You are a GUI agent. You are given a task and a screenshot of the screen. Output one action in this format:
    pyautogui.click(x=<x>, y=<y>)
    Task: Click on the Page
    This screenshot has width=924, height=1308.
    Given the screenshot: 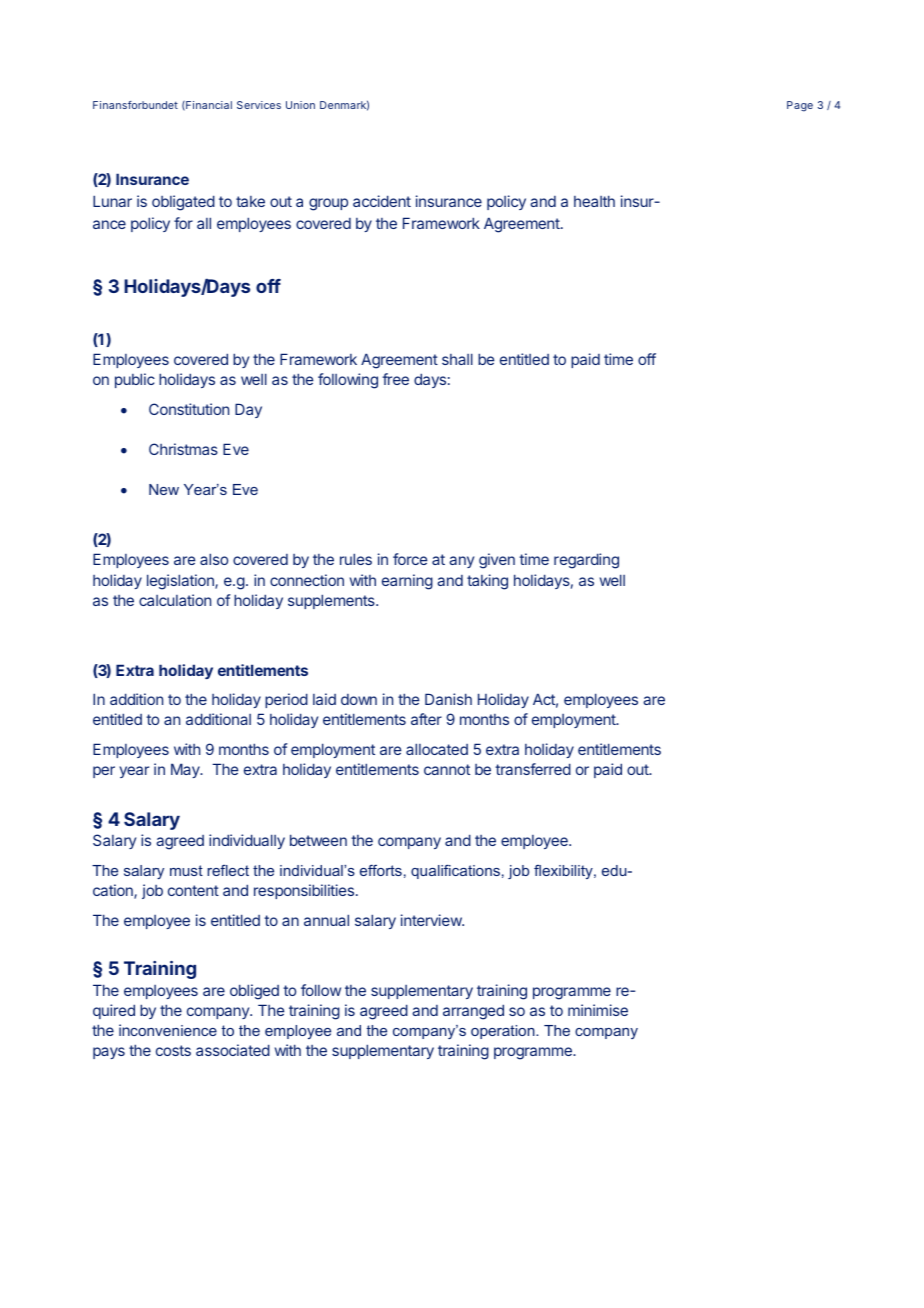 What is the action you would take?
    pyautogui.click(x=800, y=106)
